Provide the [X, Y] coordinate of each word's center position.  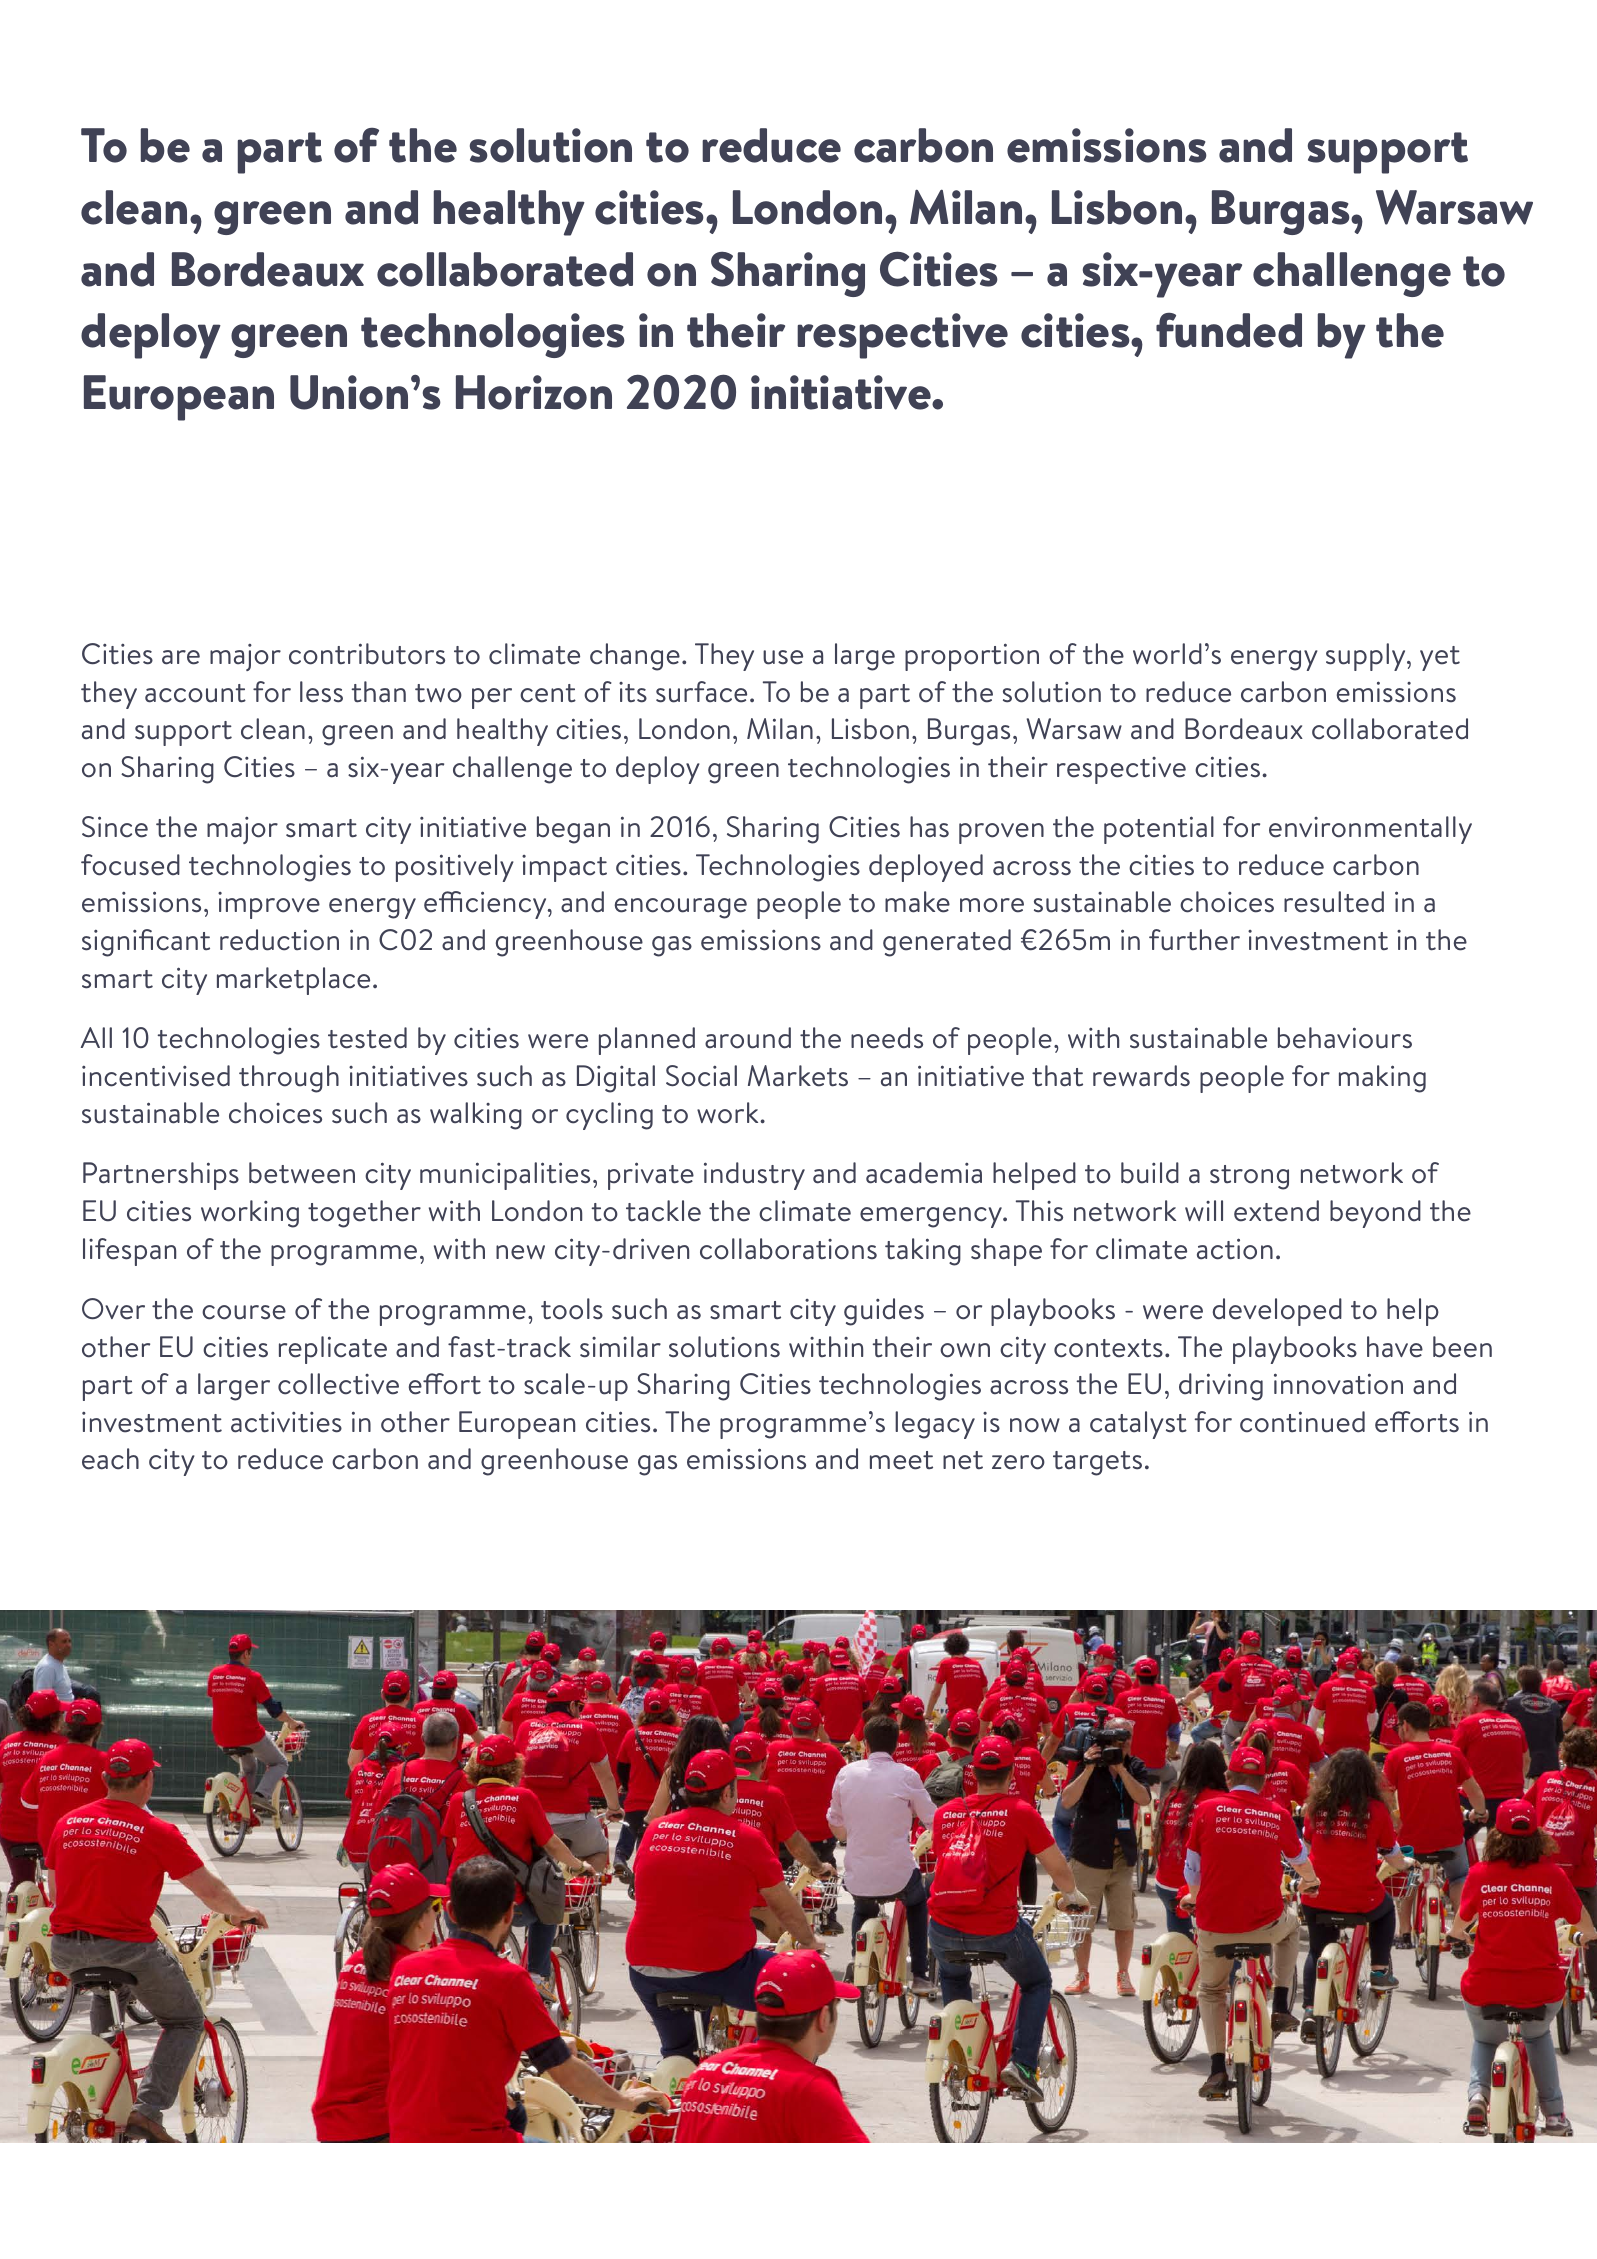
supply [1367, 657]
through [289, 1079]
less [321, 692]
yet [1440, 658]
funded [1229, 330]
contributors [367, 654]
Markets [798, 1076]
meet [901, 1460]
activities [286, 1422]
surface [701, 692]
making [1382, 1079]
